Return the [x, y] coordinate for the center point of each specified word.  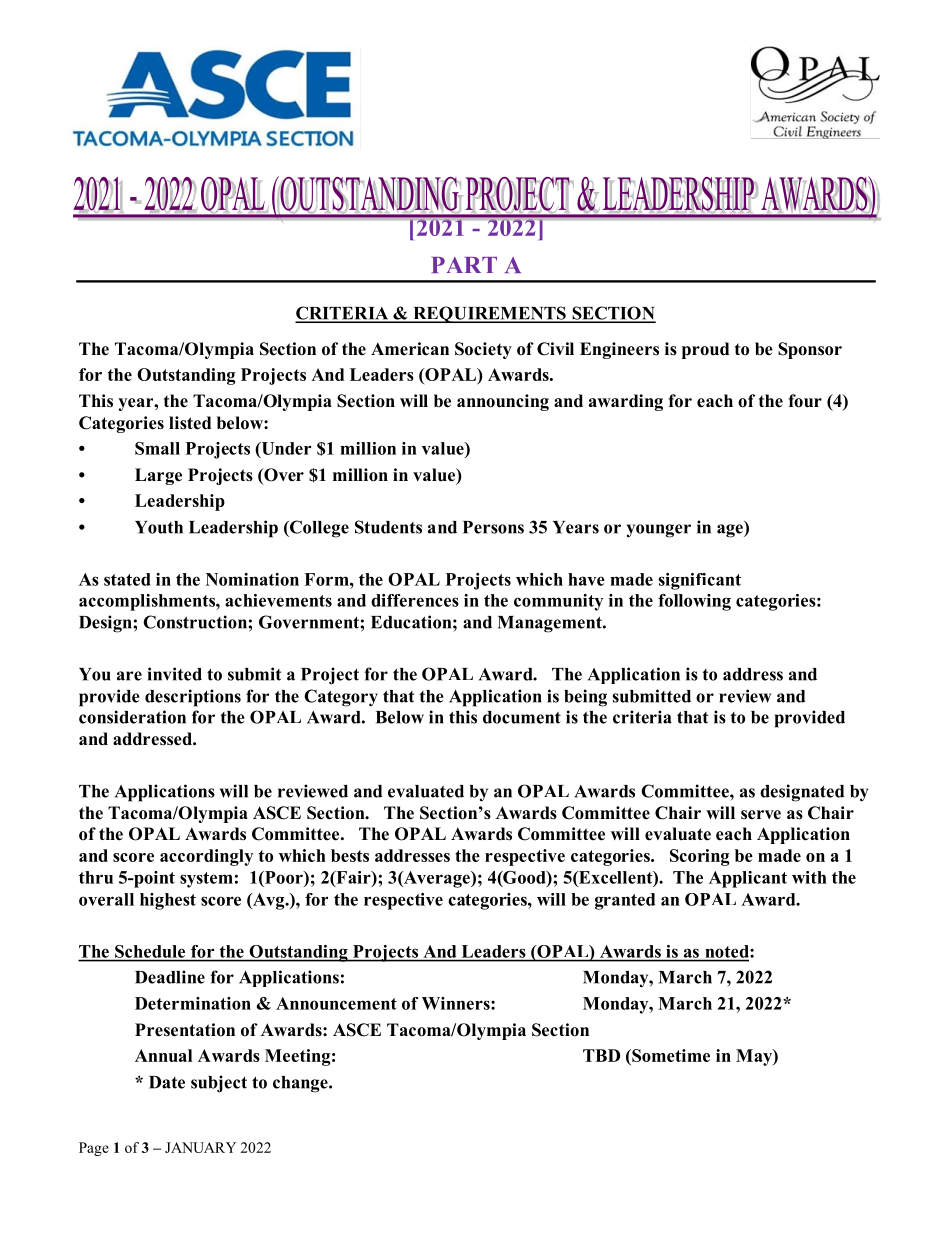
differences [415, 600]
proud [705, 350]
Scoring [699, 857]
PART [464, 265]
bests [350, 855]
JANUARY [200, 1147]
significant [699, 581]
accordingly [206, 857]
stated [127, 579]
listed [190, 423]
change [301, 1084]
